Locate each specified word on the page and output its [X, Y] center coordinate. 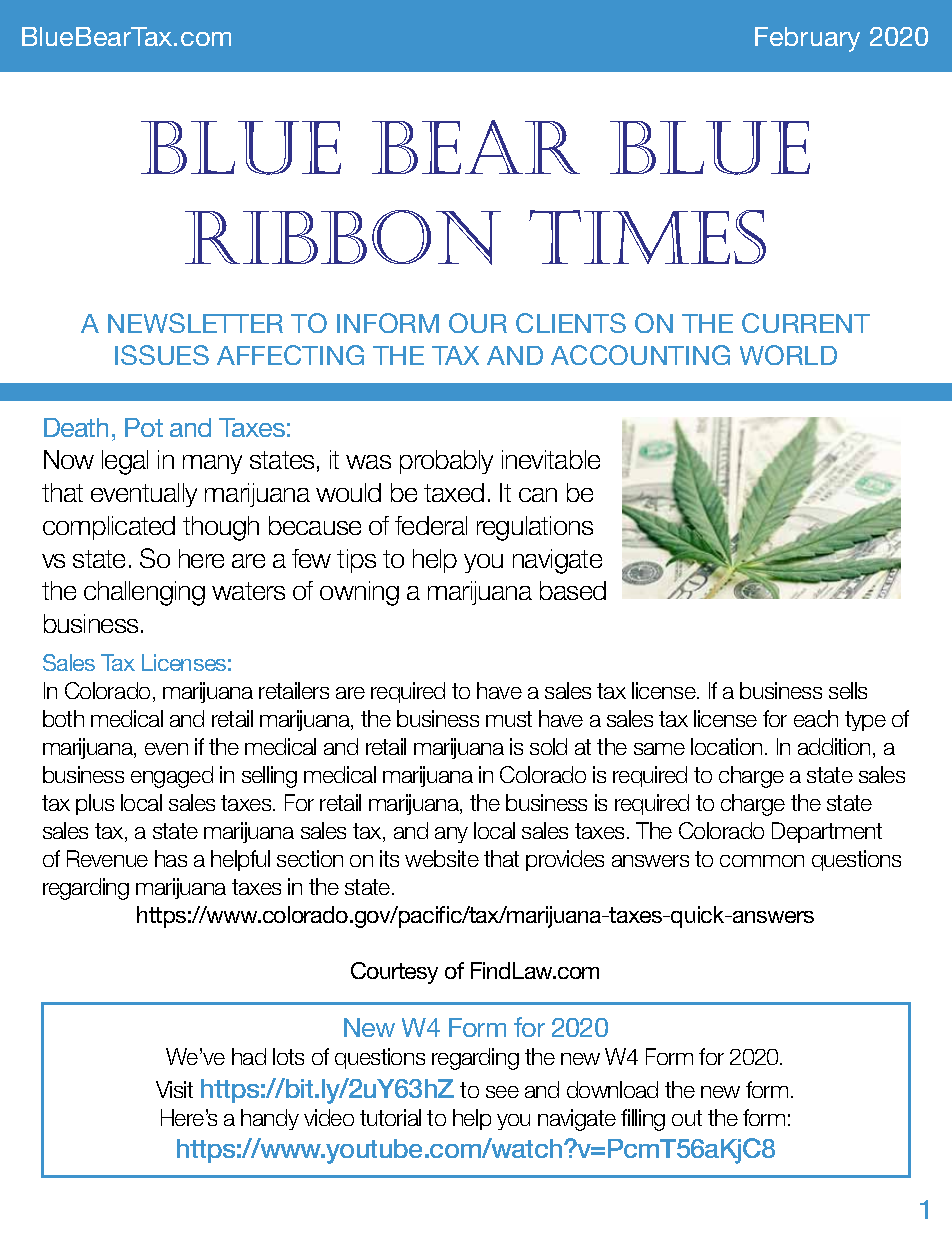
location [726, 746]
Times [647, 237]
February [807, 39]
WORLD [788, 355]
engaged [172, 777]
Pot [144, 427]
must [509, 719]
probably [446, 462]
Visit [174, 1089]
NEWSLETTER [195, 323]
